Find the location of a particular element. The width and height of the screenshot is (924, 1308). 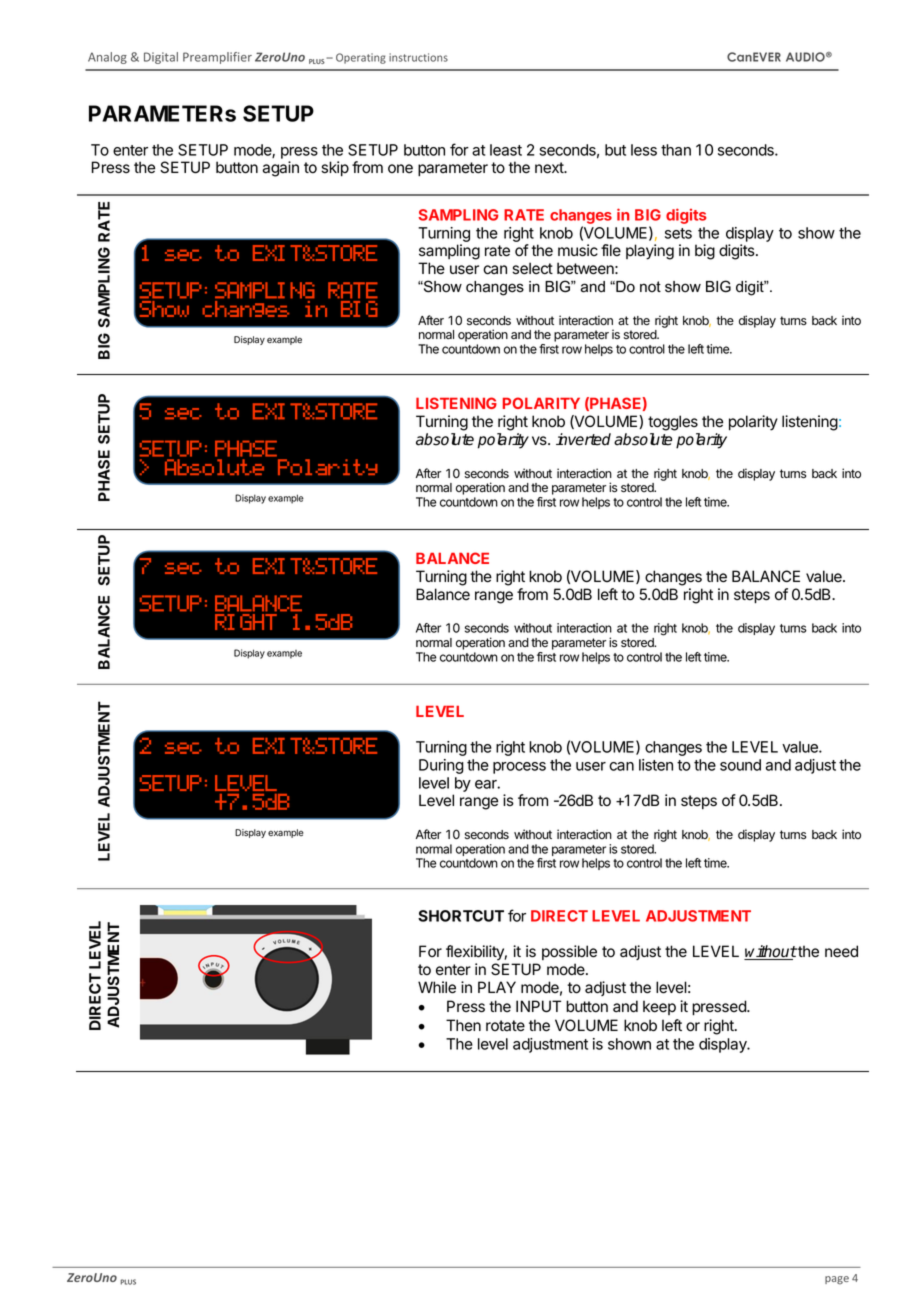

During is located at coordinates (441, 766).
